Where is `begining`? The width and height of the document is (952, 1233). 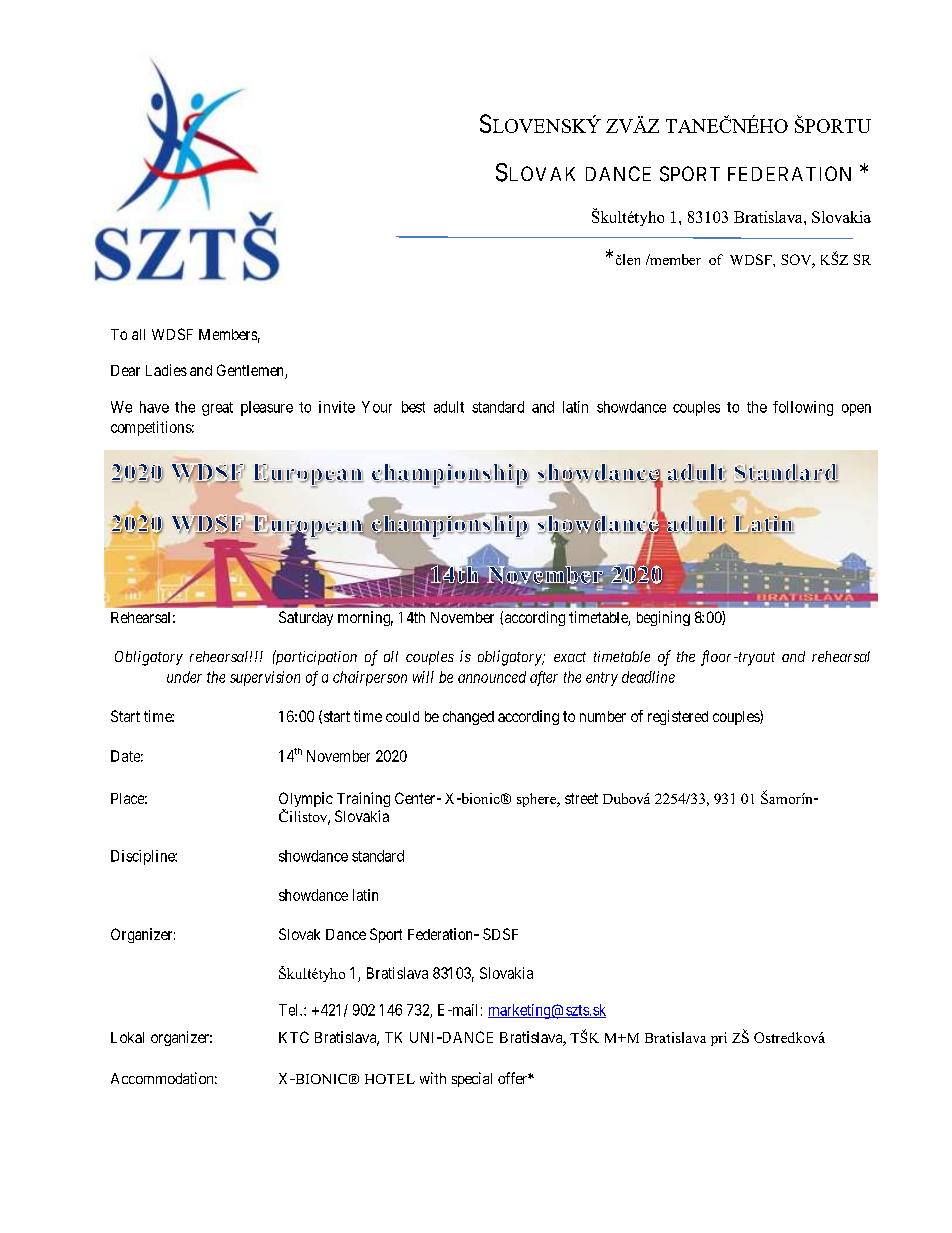
begining is located at coordinates (663, 618).
